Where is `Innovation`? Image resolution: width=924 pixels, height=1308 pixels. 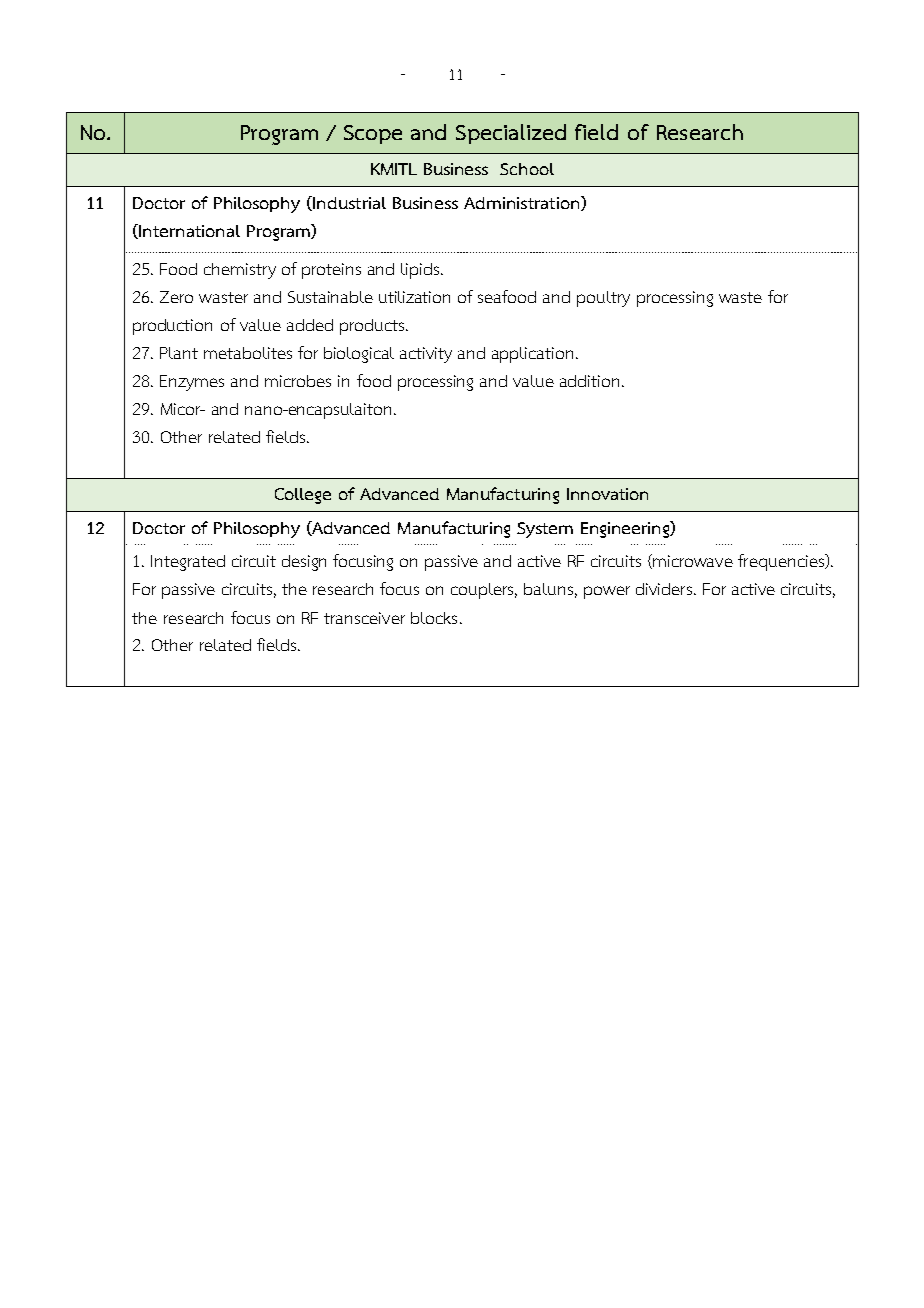 Innovation is located at coordinates (607, 494).
